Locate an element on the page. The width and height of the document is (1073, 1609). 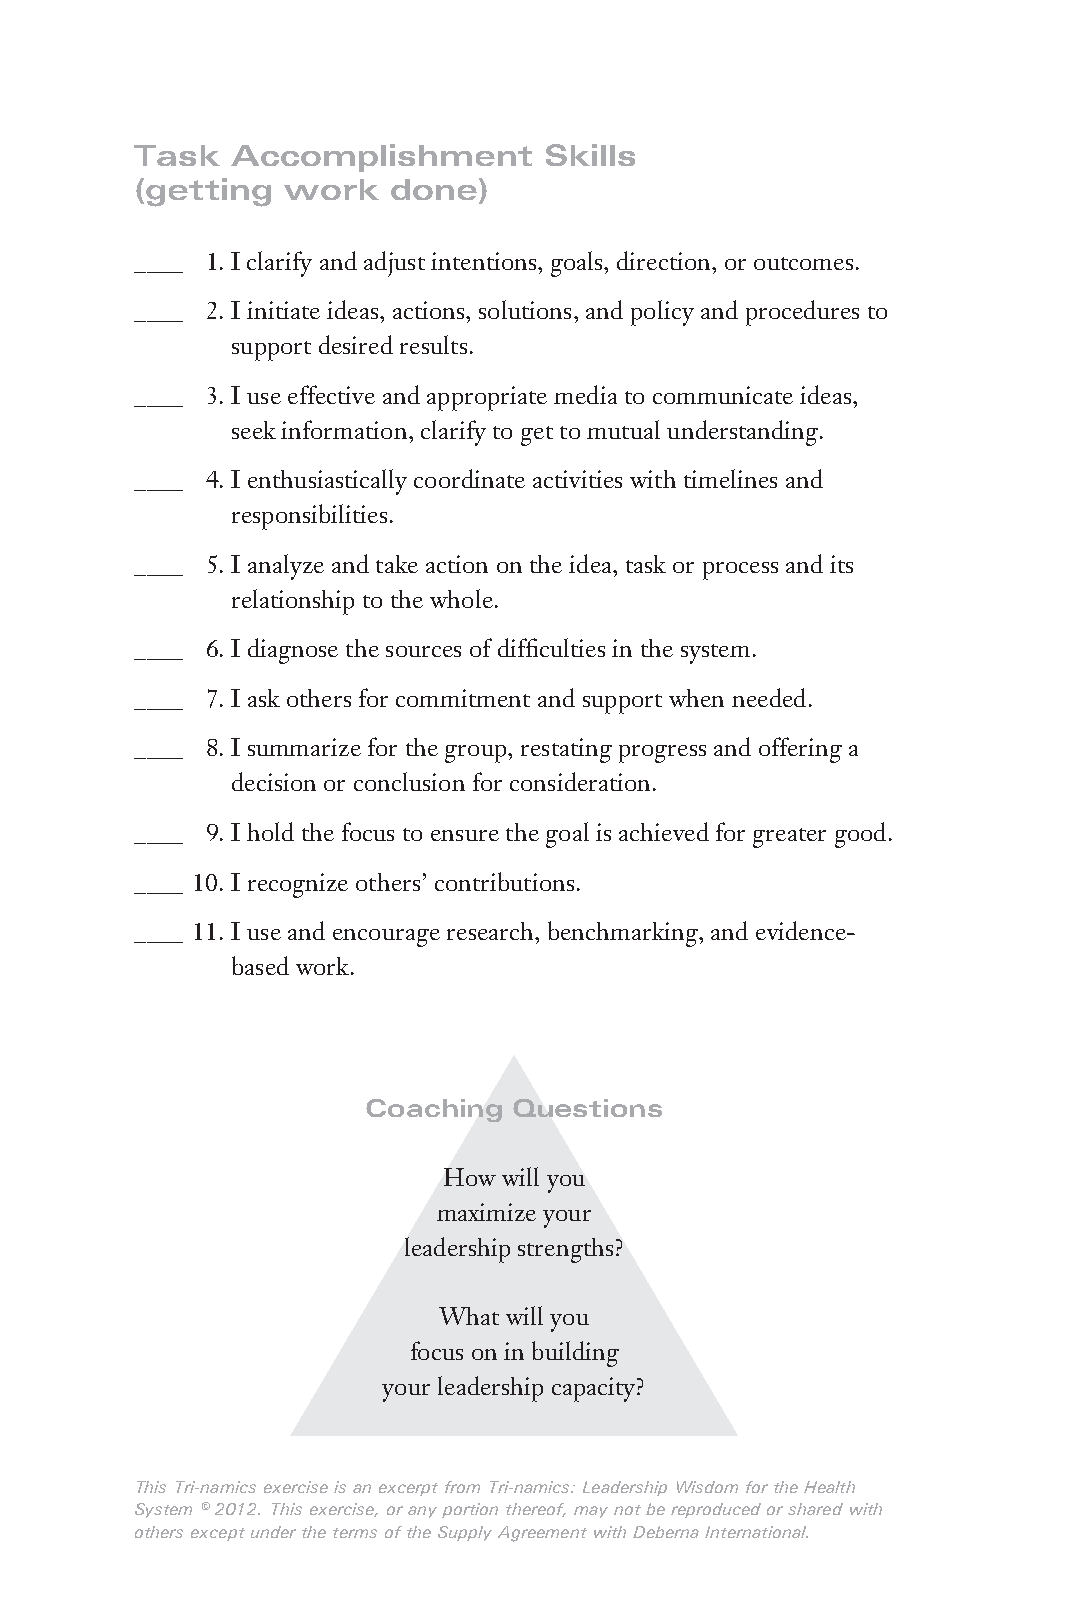
encourage is located at coordinates (386, 938).
